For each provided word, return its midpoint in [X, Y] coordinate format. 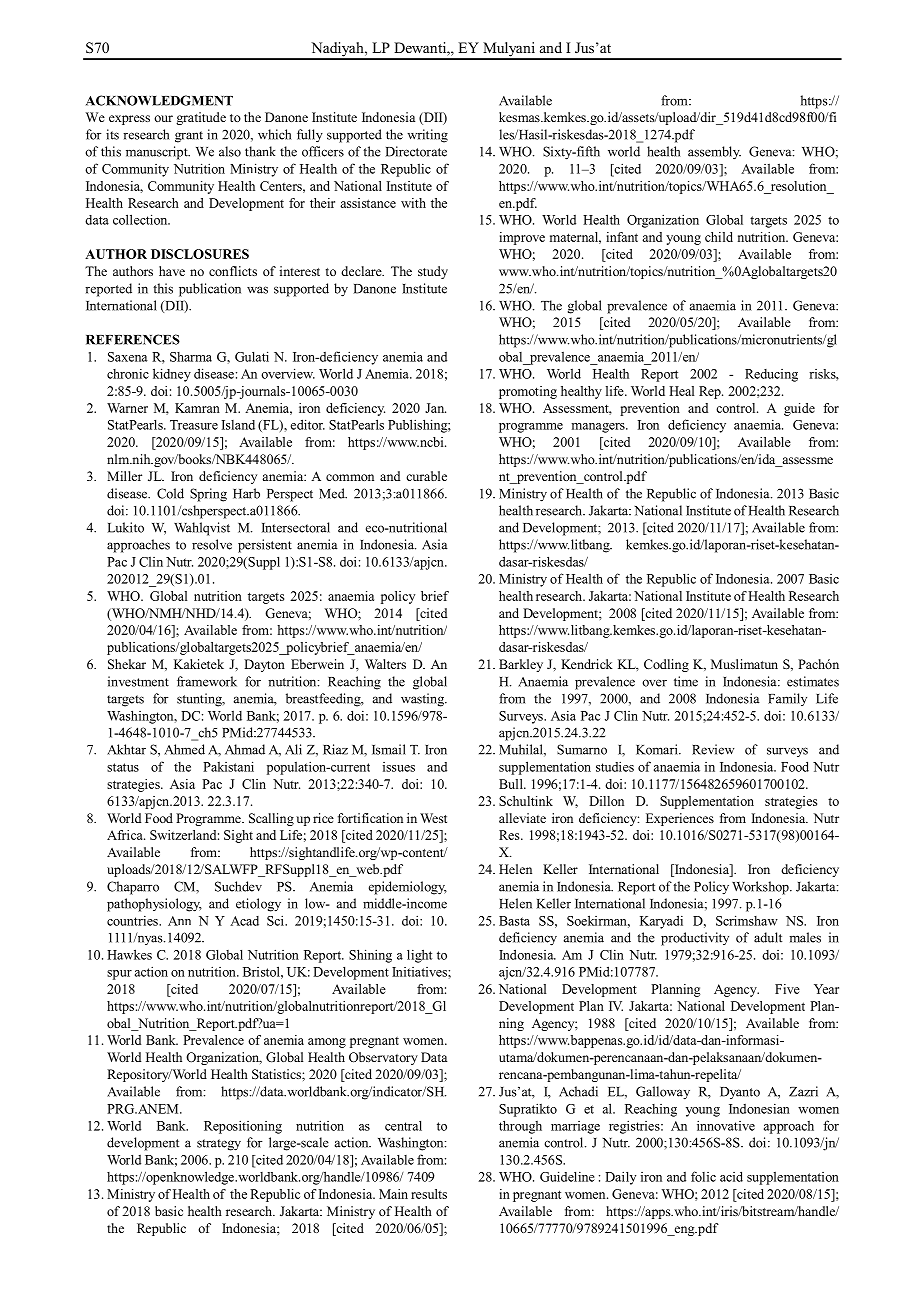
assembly [714, 153]
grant [189, 137]
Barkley [521, 665]
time [686, 681]
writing [427, 136]
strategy [219, 1145]
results [429, 1194]
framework [207, 681]
